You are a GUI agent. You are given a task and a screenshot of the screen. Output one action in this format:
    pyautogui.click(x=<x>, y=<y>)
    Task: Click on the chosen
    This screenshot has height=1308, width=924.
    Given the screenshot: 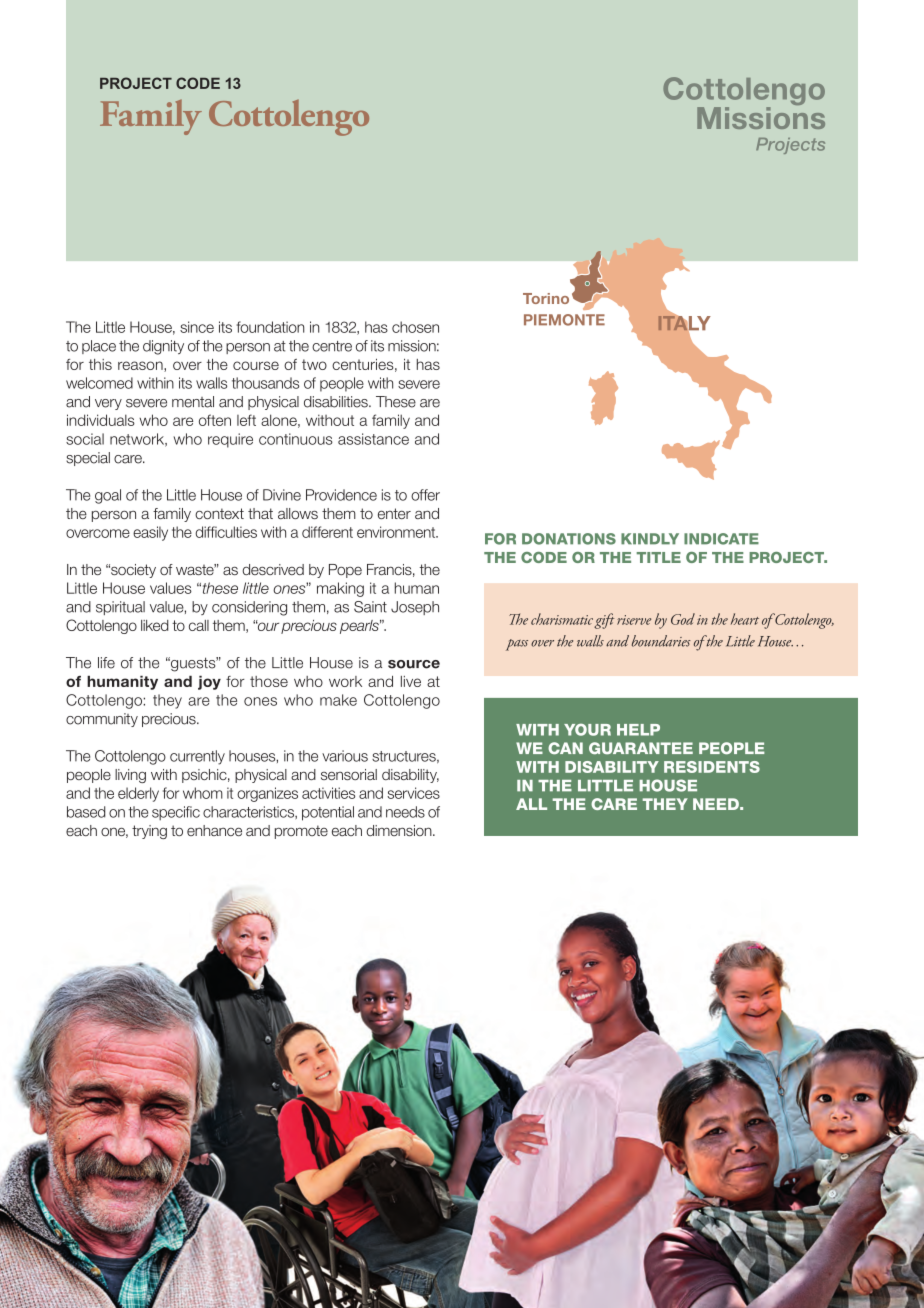 What is the action you would take?
    pyautogui.click(x=415, y=327)
